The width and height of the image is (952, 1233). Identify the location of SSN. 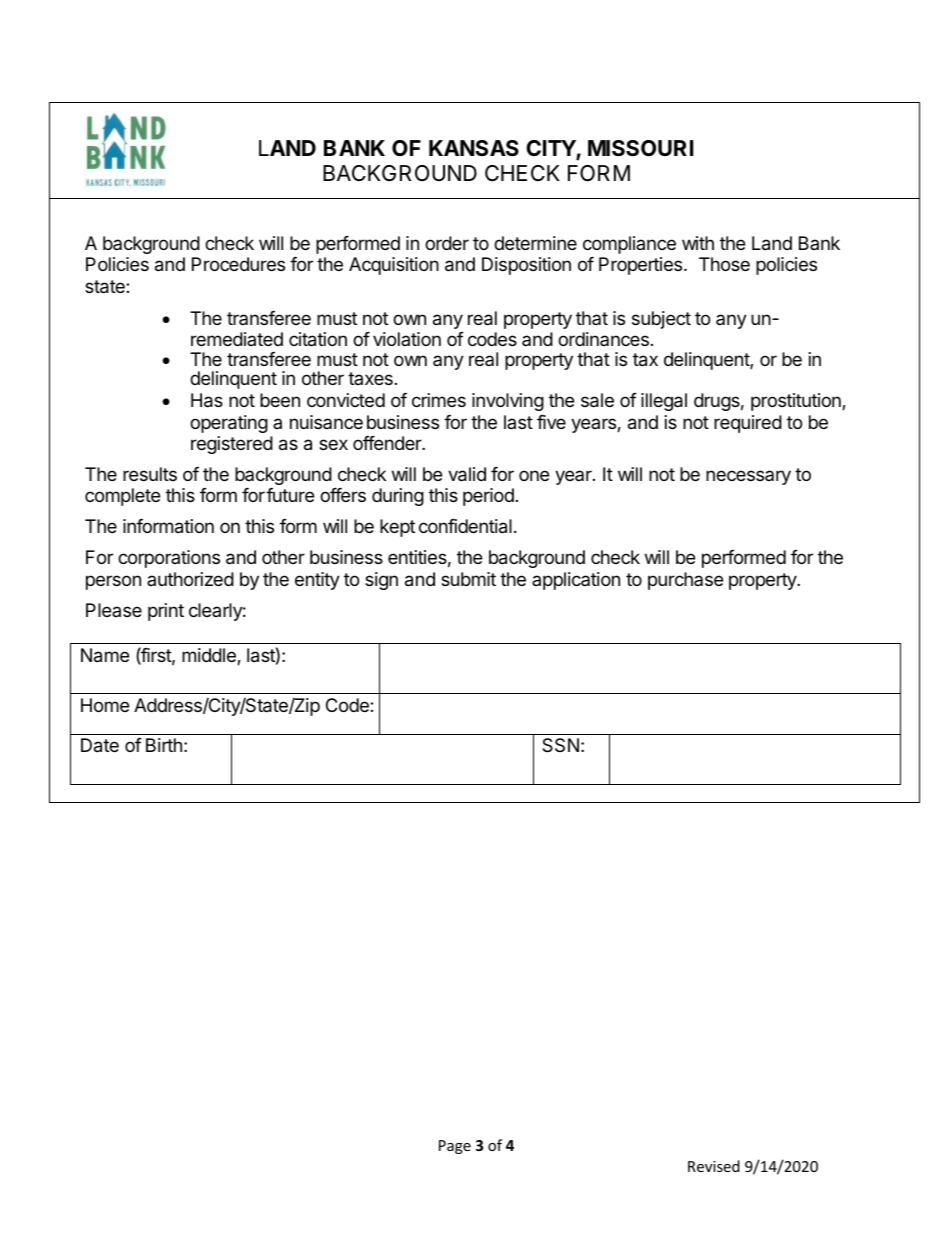
(560, 745).
